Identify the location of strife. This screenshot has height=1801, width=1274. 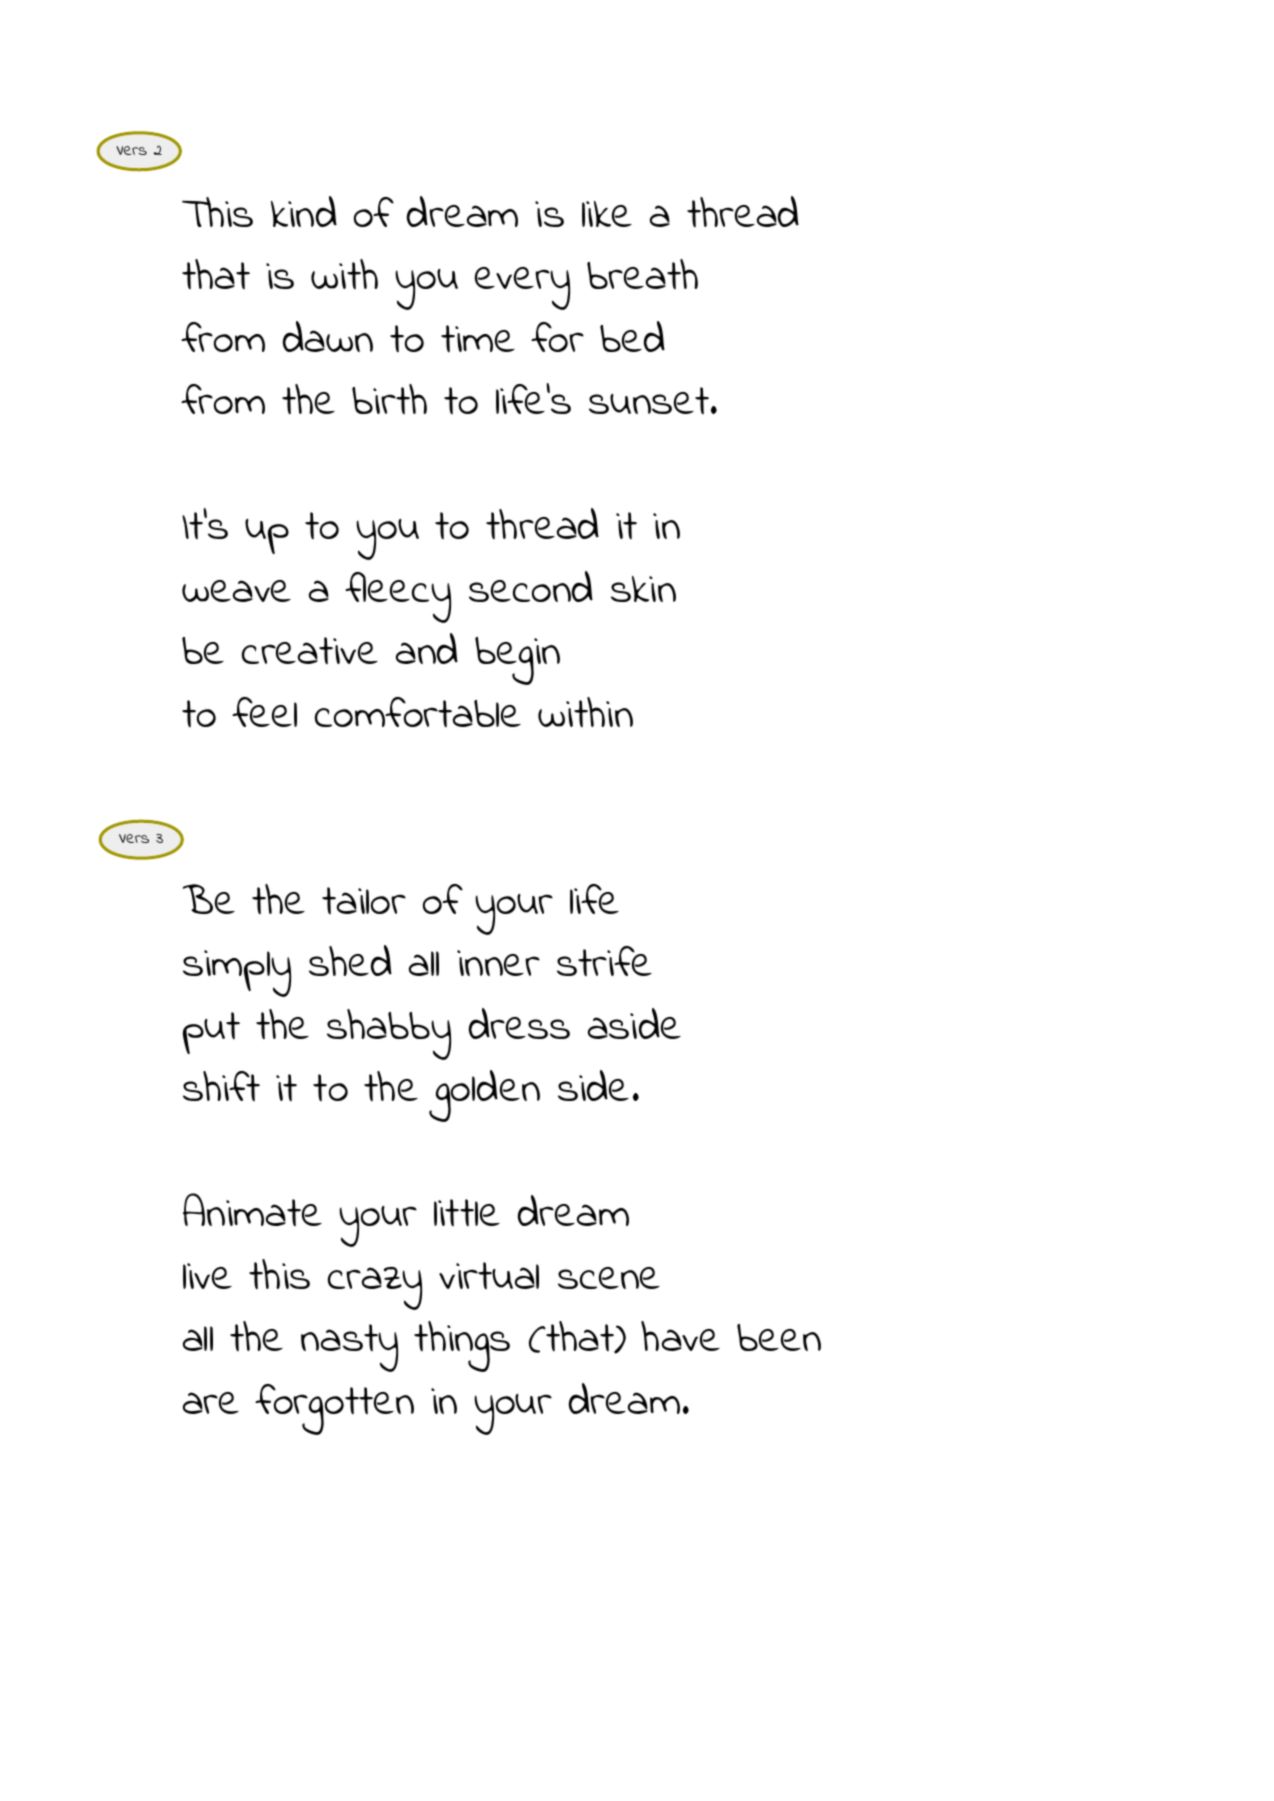
(604, 961).
